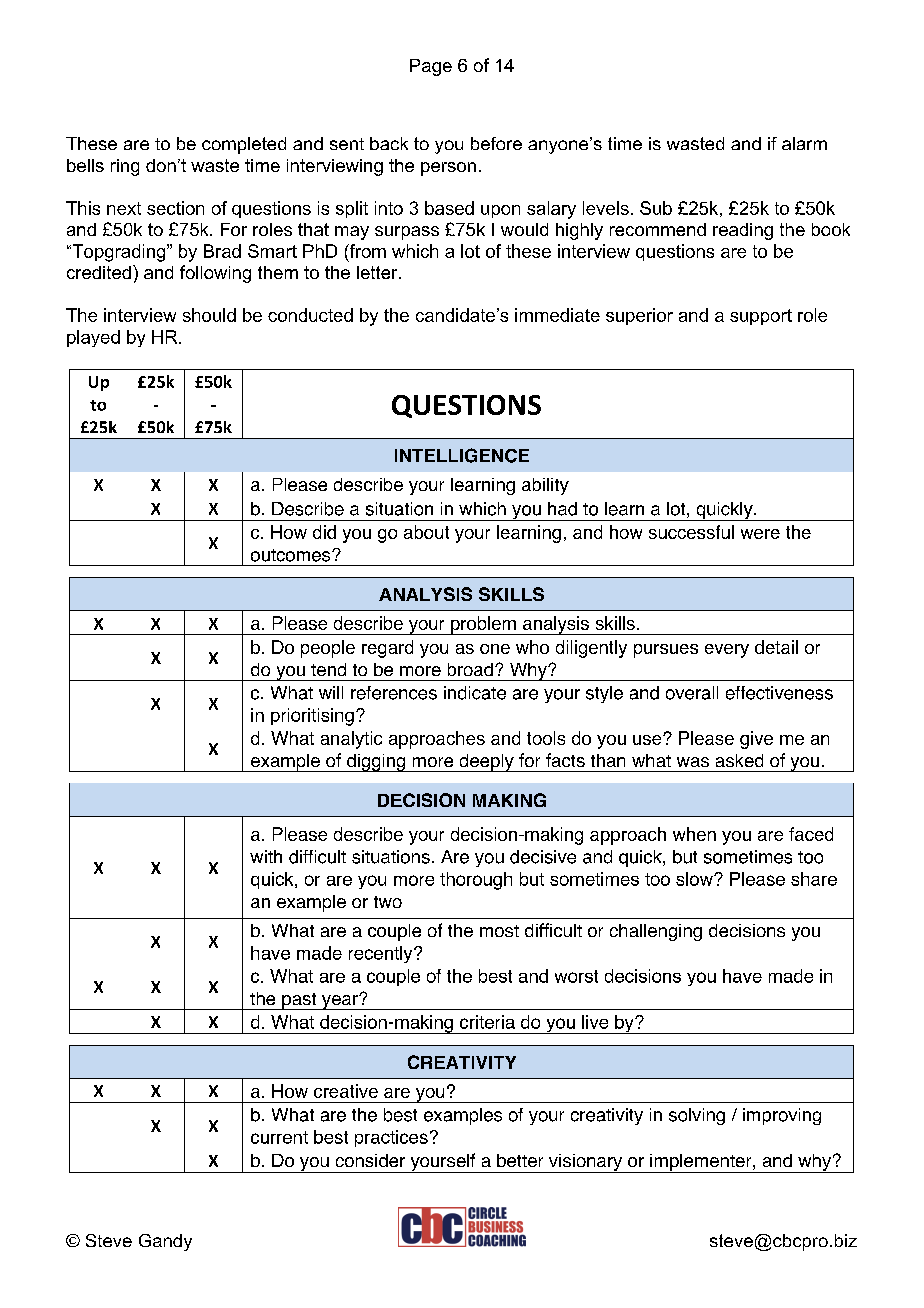 This screenshot has width=924, height=1308. I want to click on outcomes, so click(292, 555).
